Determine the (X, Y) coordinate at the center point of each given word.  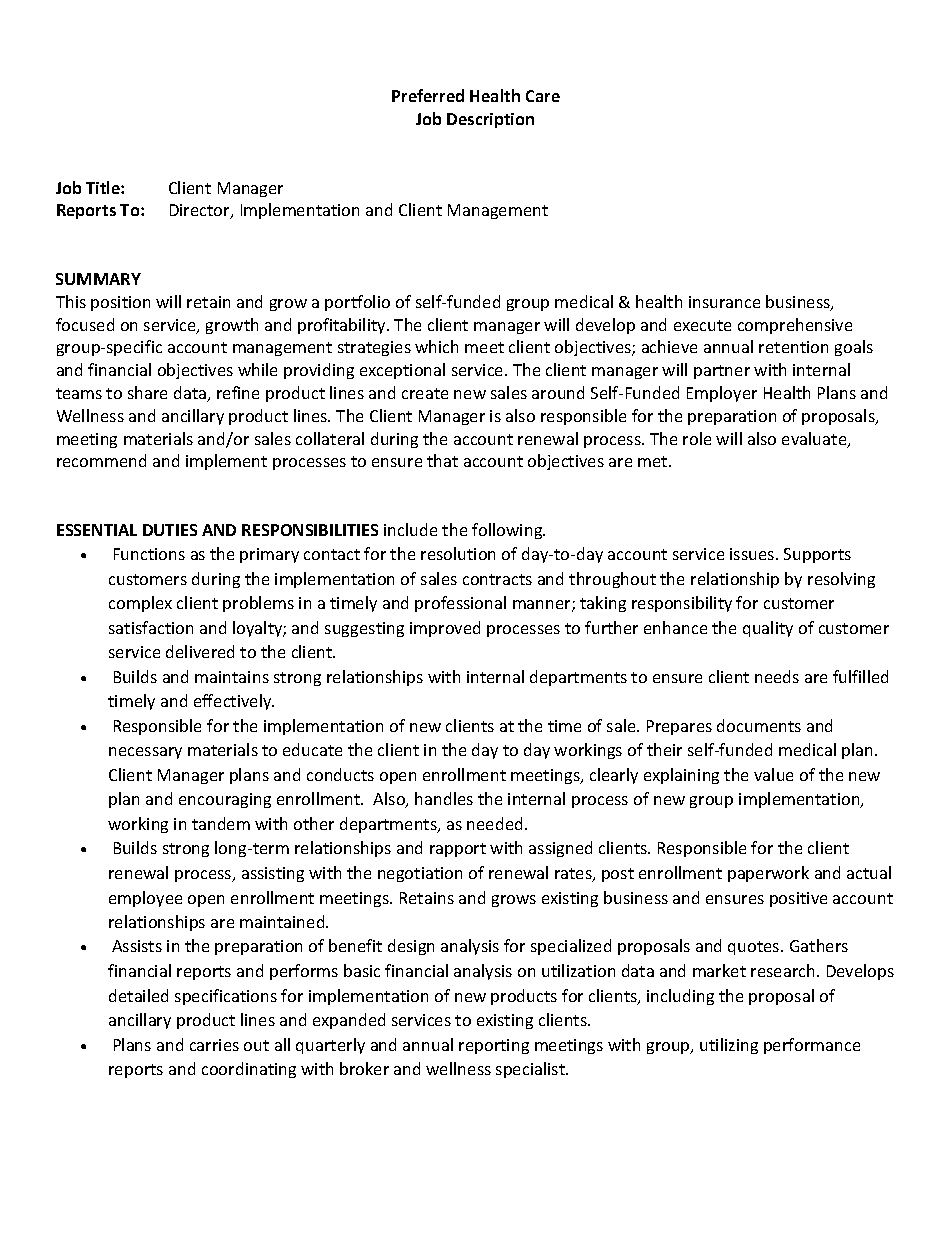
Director (201, 211)
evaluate (815, 440)
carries (214, 1045)
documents (759, 725)
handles (444, 798)
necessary (145, 753)
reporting (494, 1046)
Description (490, 120)
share (147, 392)
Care (543, 96)
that (442, 460)
